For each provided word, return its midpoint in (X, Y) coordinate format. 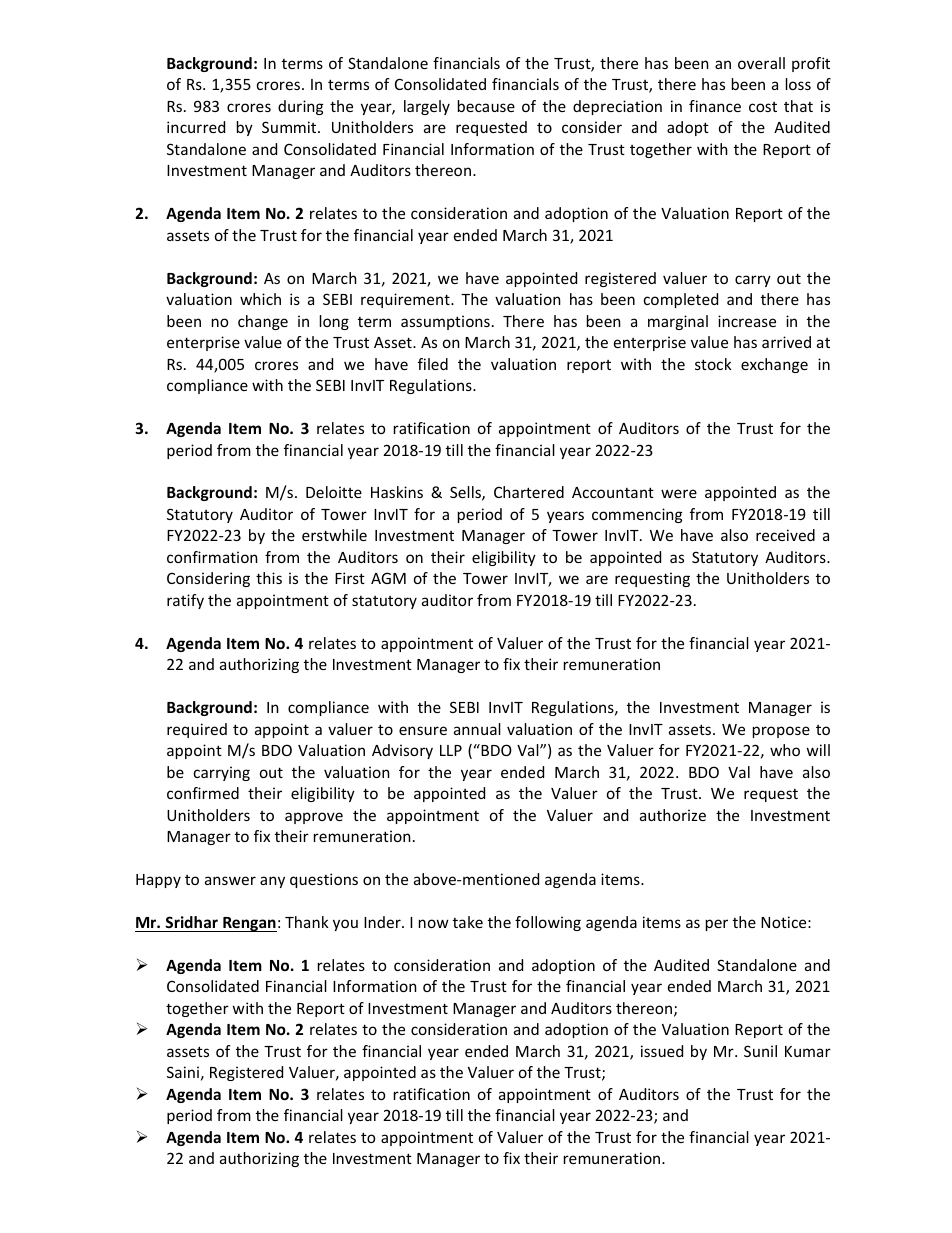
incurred (196, 127)
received (785, 535)
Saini (183, 1072)
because (486, 106)
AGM (388, 578)
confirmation (212, 557)
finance (715, 106)
